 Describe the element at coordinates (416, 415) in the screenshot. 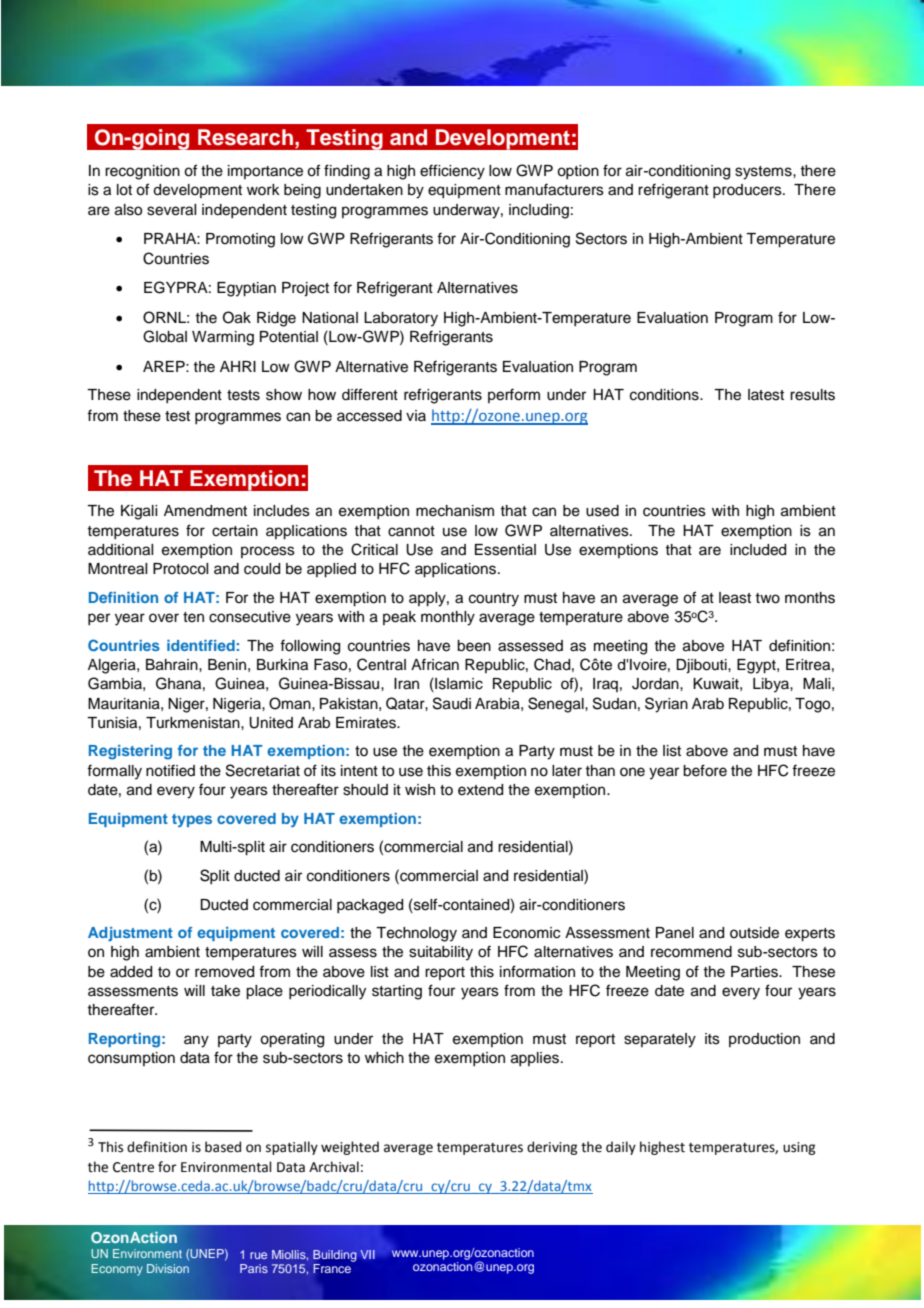

I see `via` at that location.
